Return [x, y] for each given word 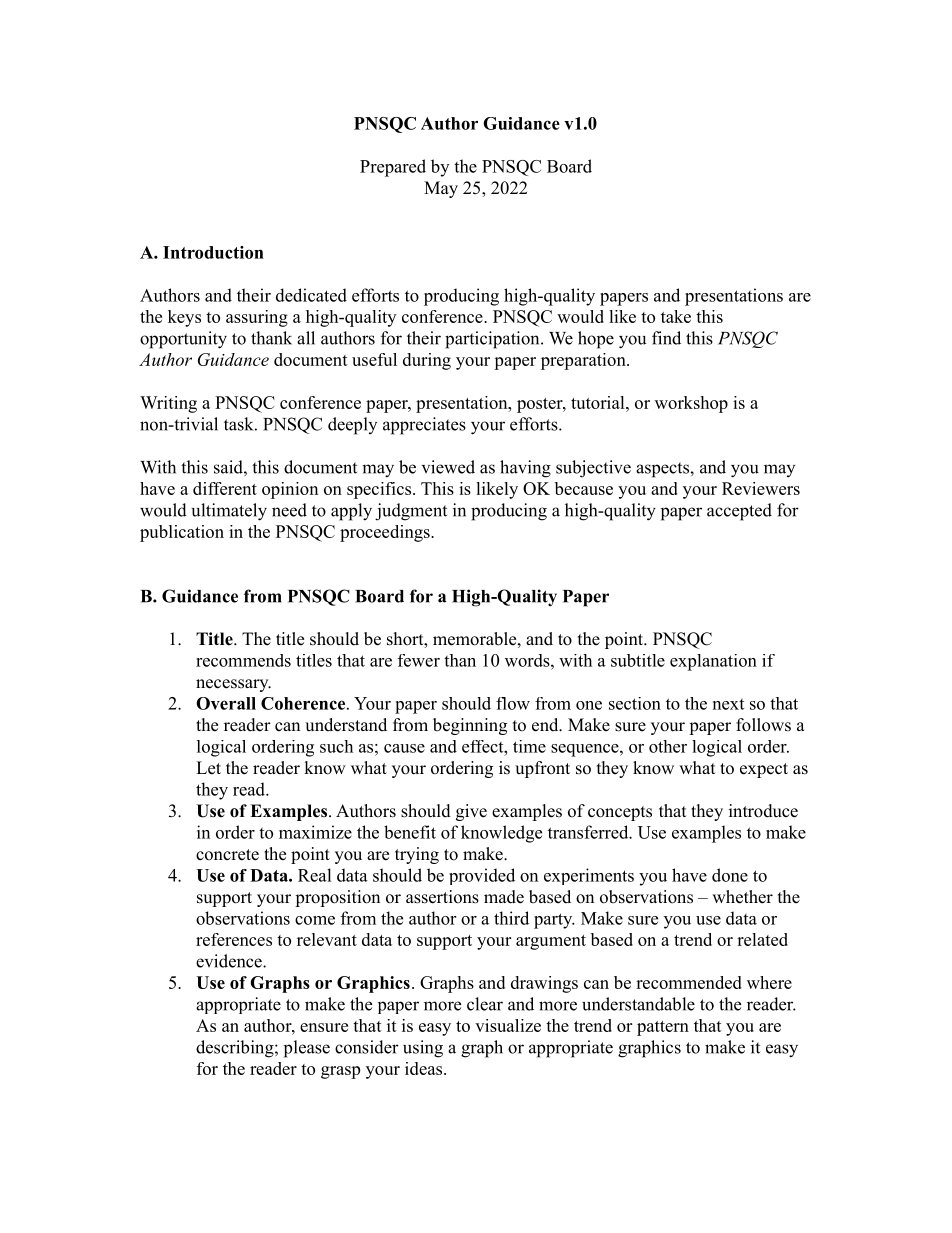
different [225, 488]
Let [208, 768]
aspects [663, 470]
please [307, 1049]
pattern [663, 1028]
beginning [470, 726]
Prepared [393, 168]
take [676, 316]
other [668, 746]
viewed [448, 467]
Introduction [213, 252]
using [423, 1049]
